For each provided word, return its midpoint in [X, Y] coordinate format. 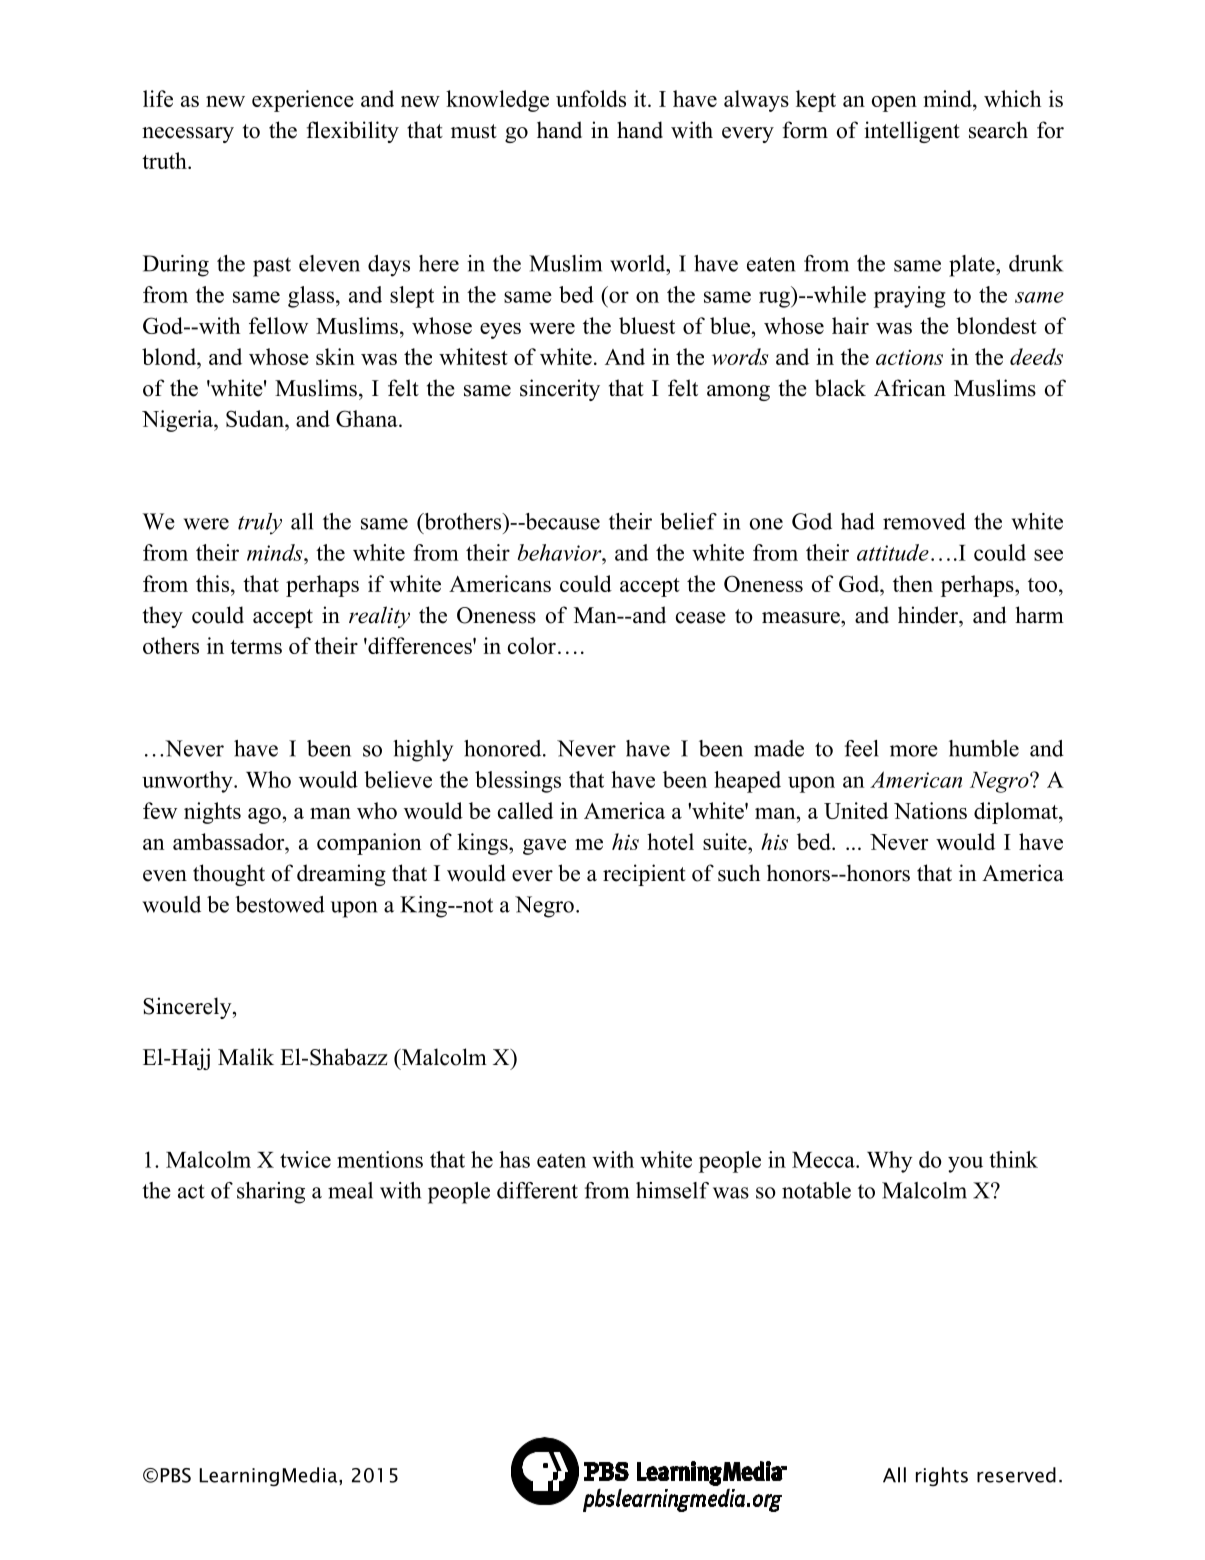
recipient [644, 875]
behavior [561, 552]
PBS [176, 1475]
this [212, 583]
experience [303, 101]
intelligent [912, 132]
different [537, 1190]
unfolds [591, 98]
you [965, 1164]
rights [942, 1477]
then [913, 583]
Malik [246, 1056]
